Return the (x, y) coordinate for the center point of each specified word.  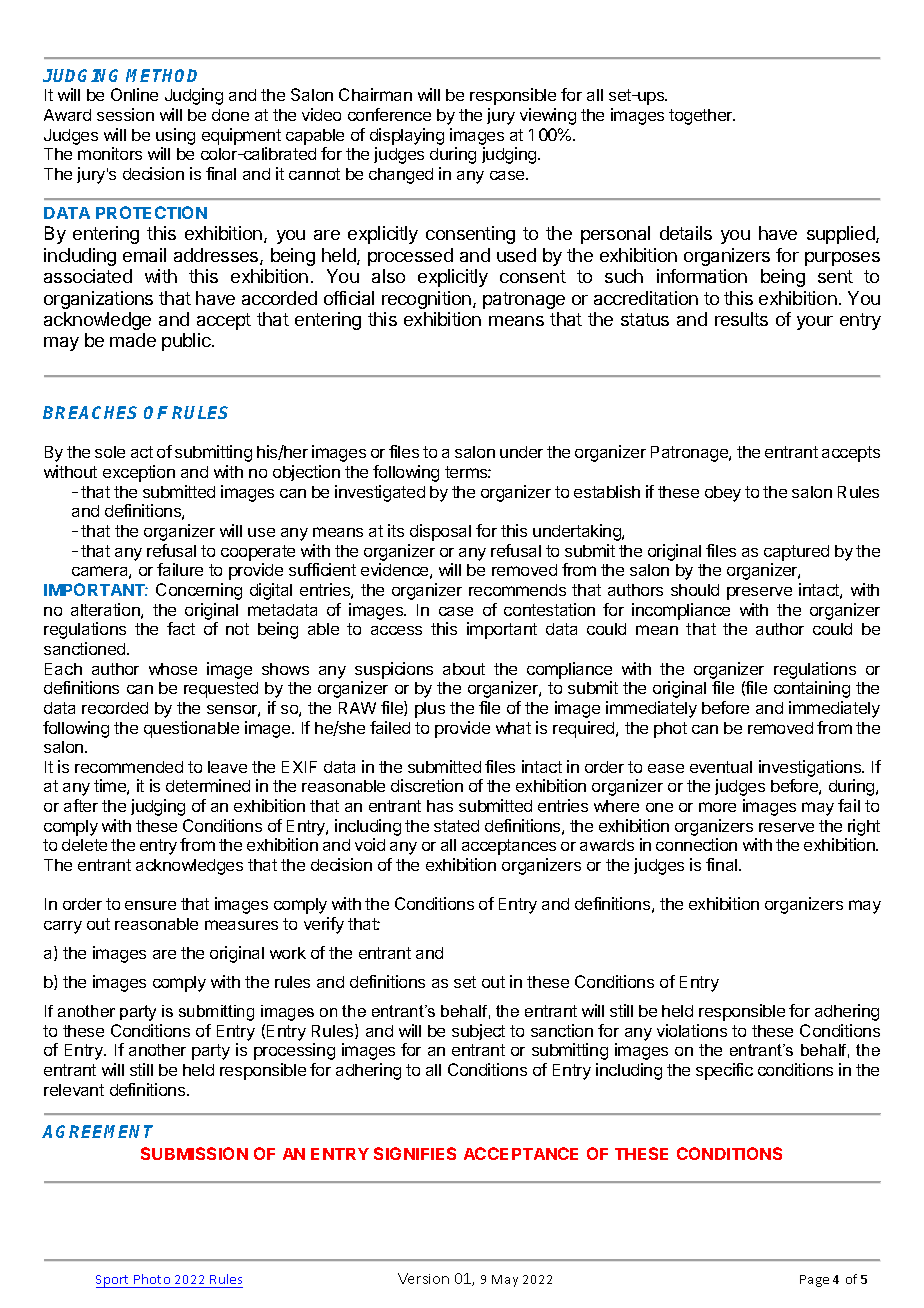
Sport (114, 1281)
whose (173, 669)
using (175, 136)
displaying (407, 136)
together (702, 117)
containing (812, 689)
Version (423, 1278)
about (464, 669)
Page (814, 1281)
